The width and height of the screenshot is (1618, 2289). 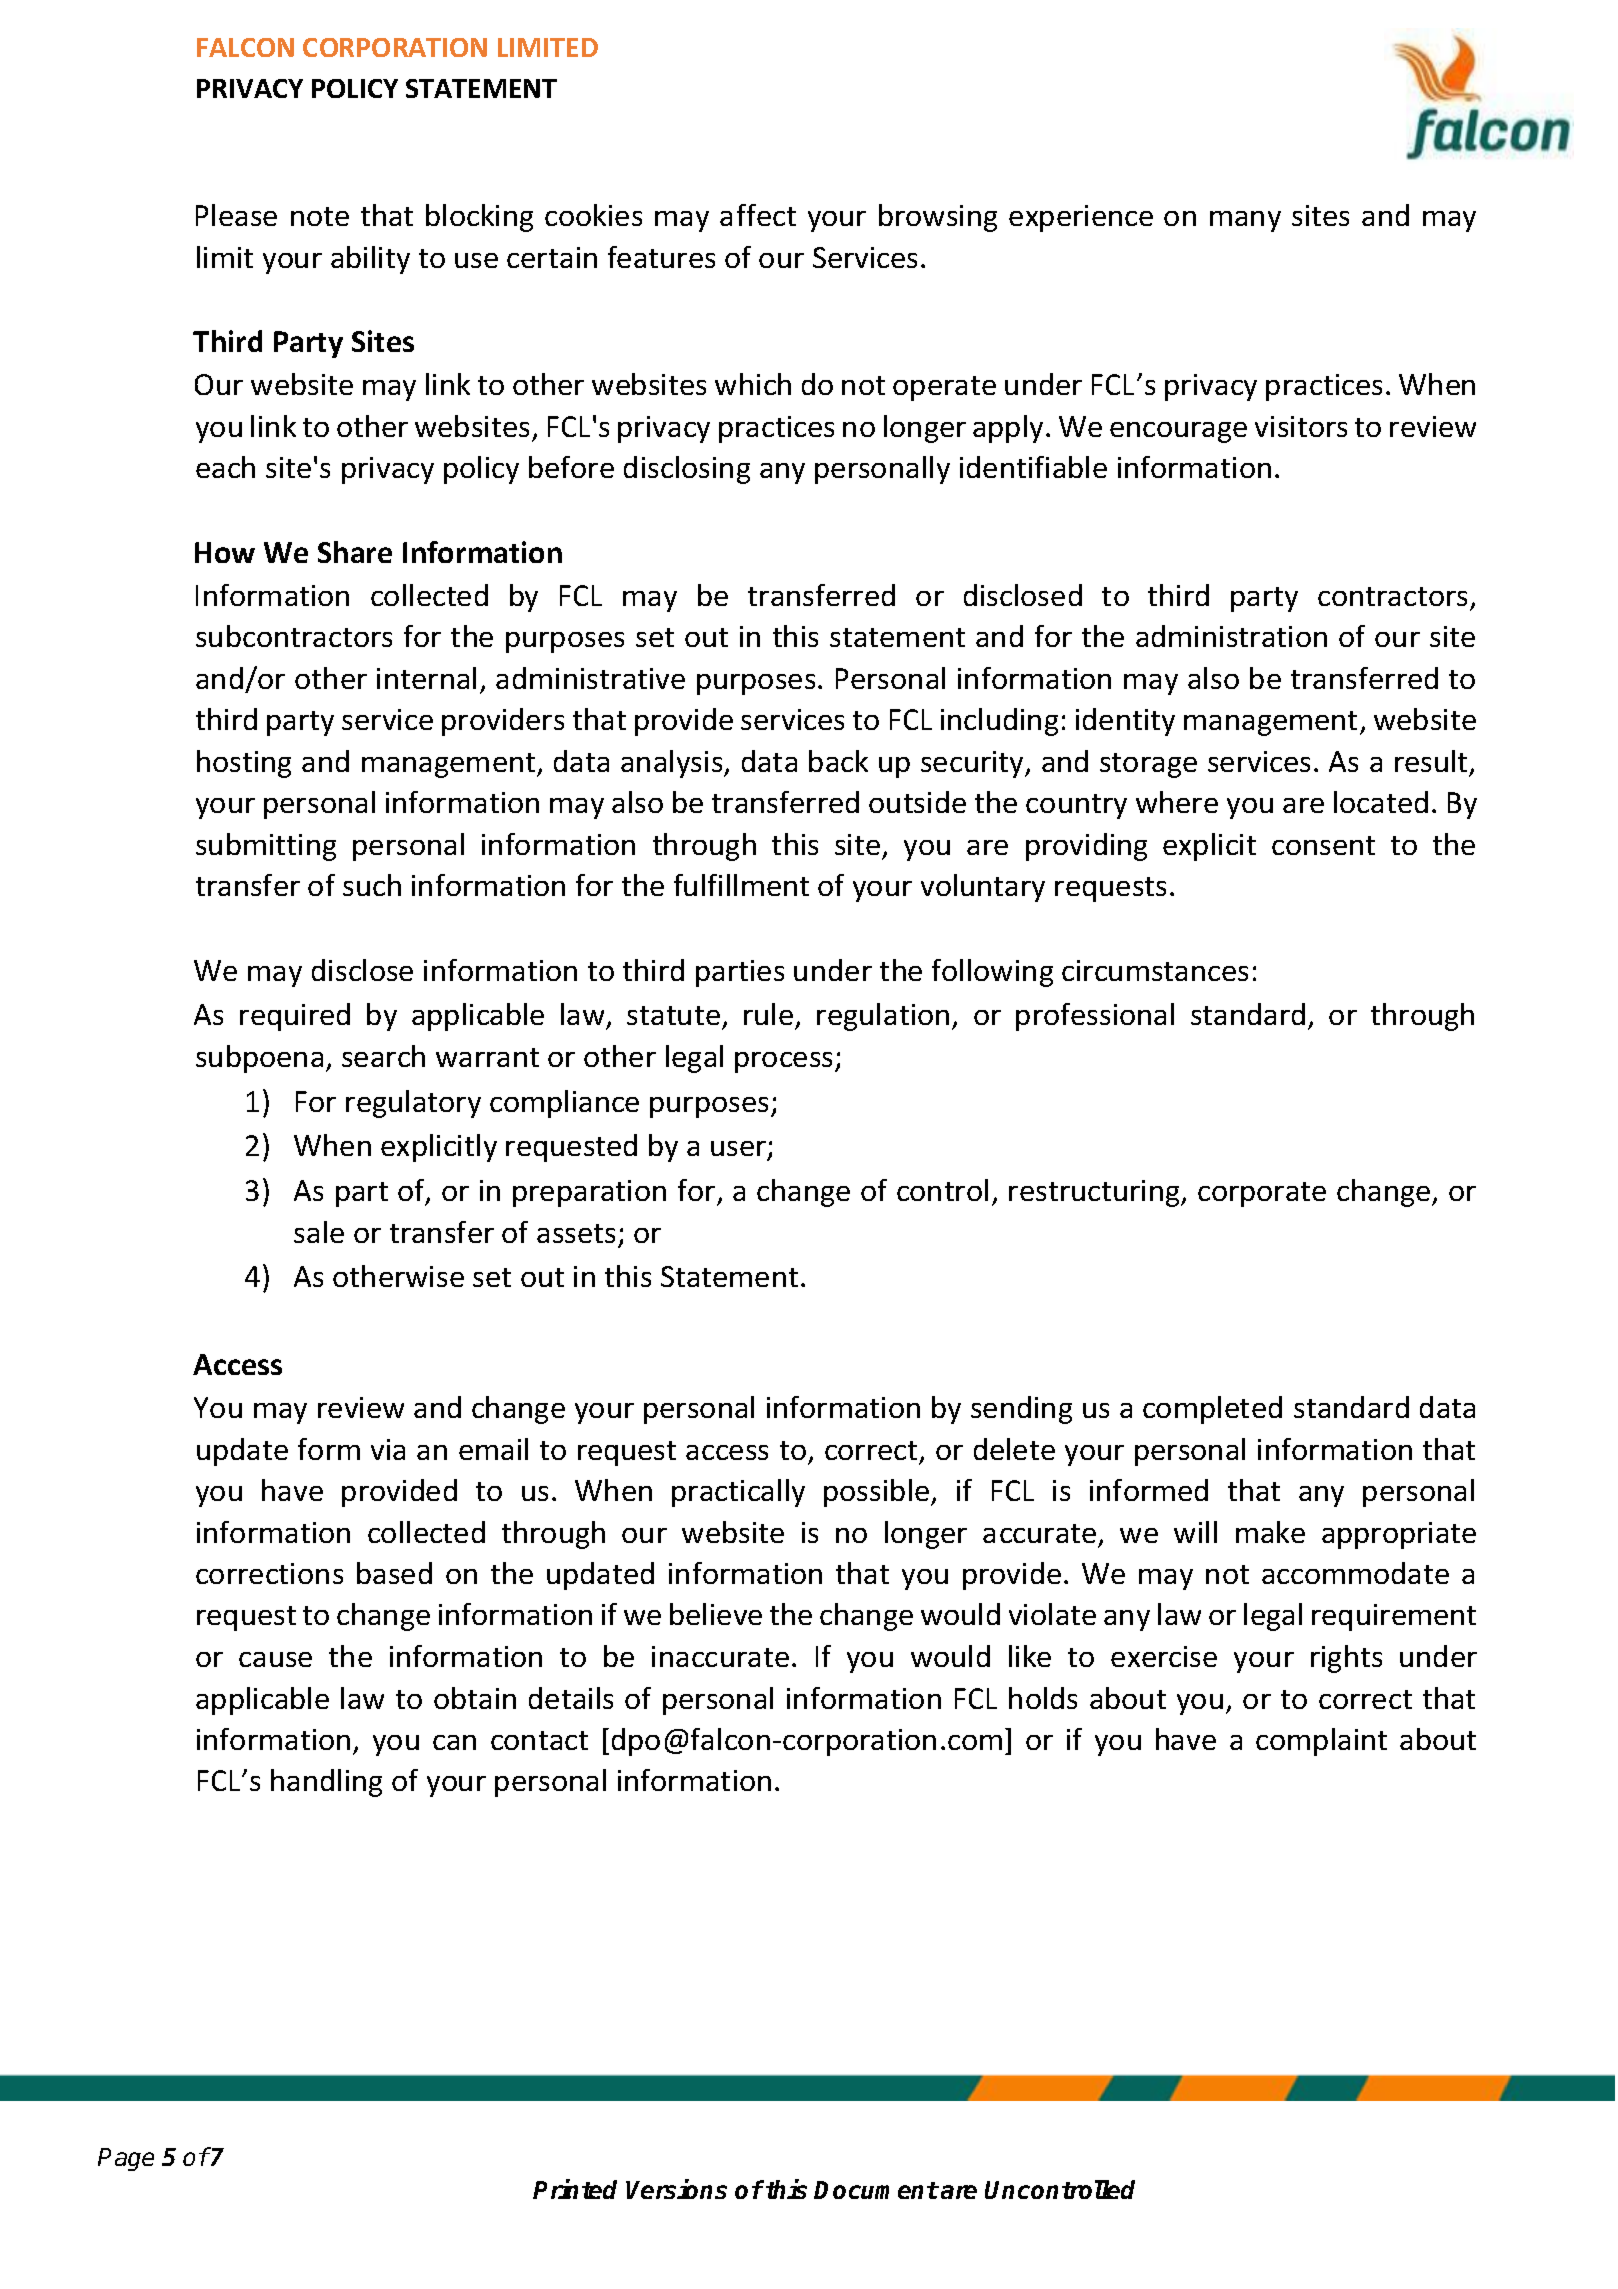 I want to click on Page, so click(x=126, y=2159).
